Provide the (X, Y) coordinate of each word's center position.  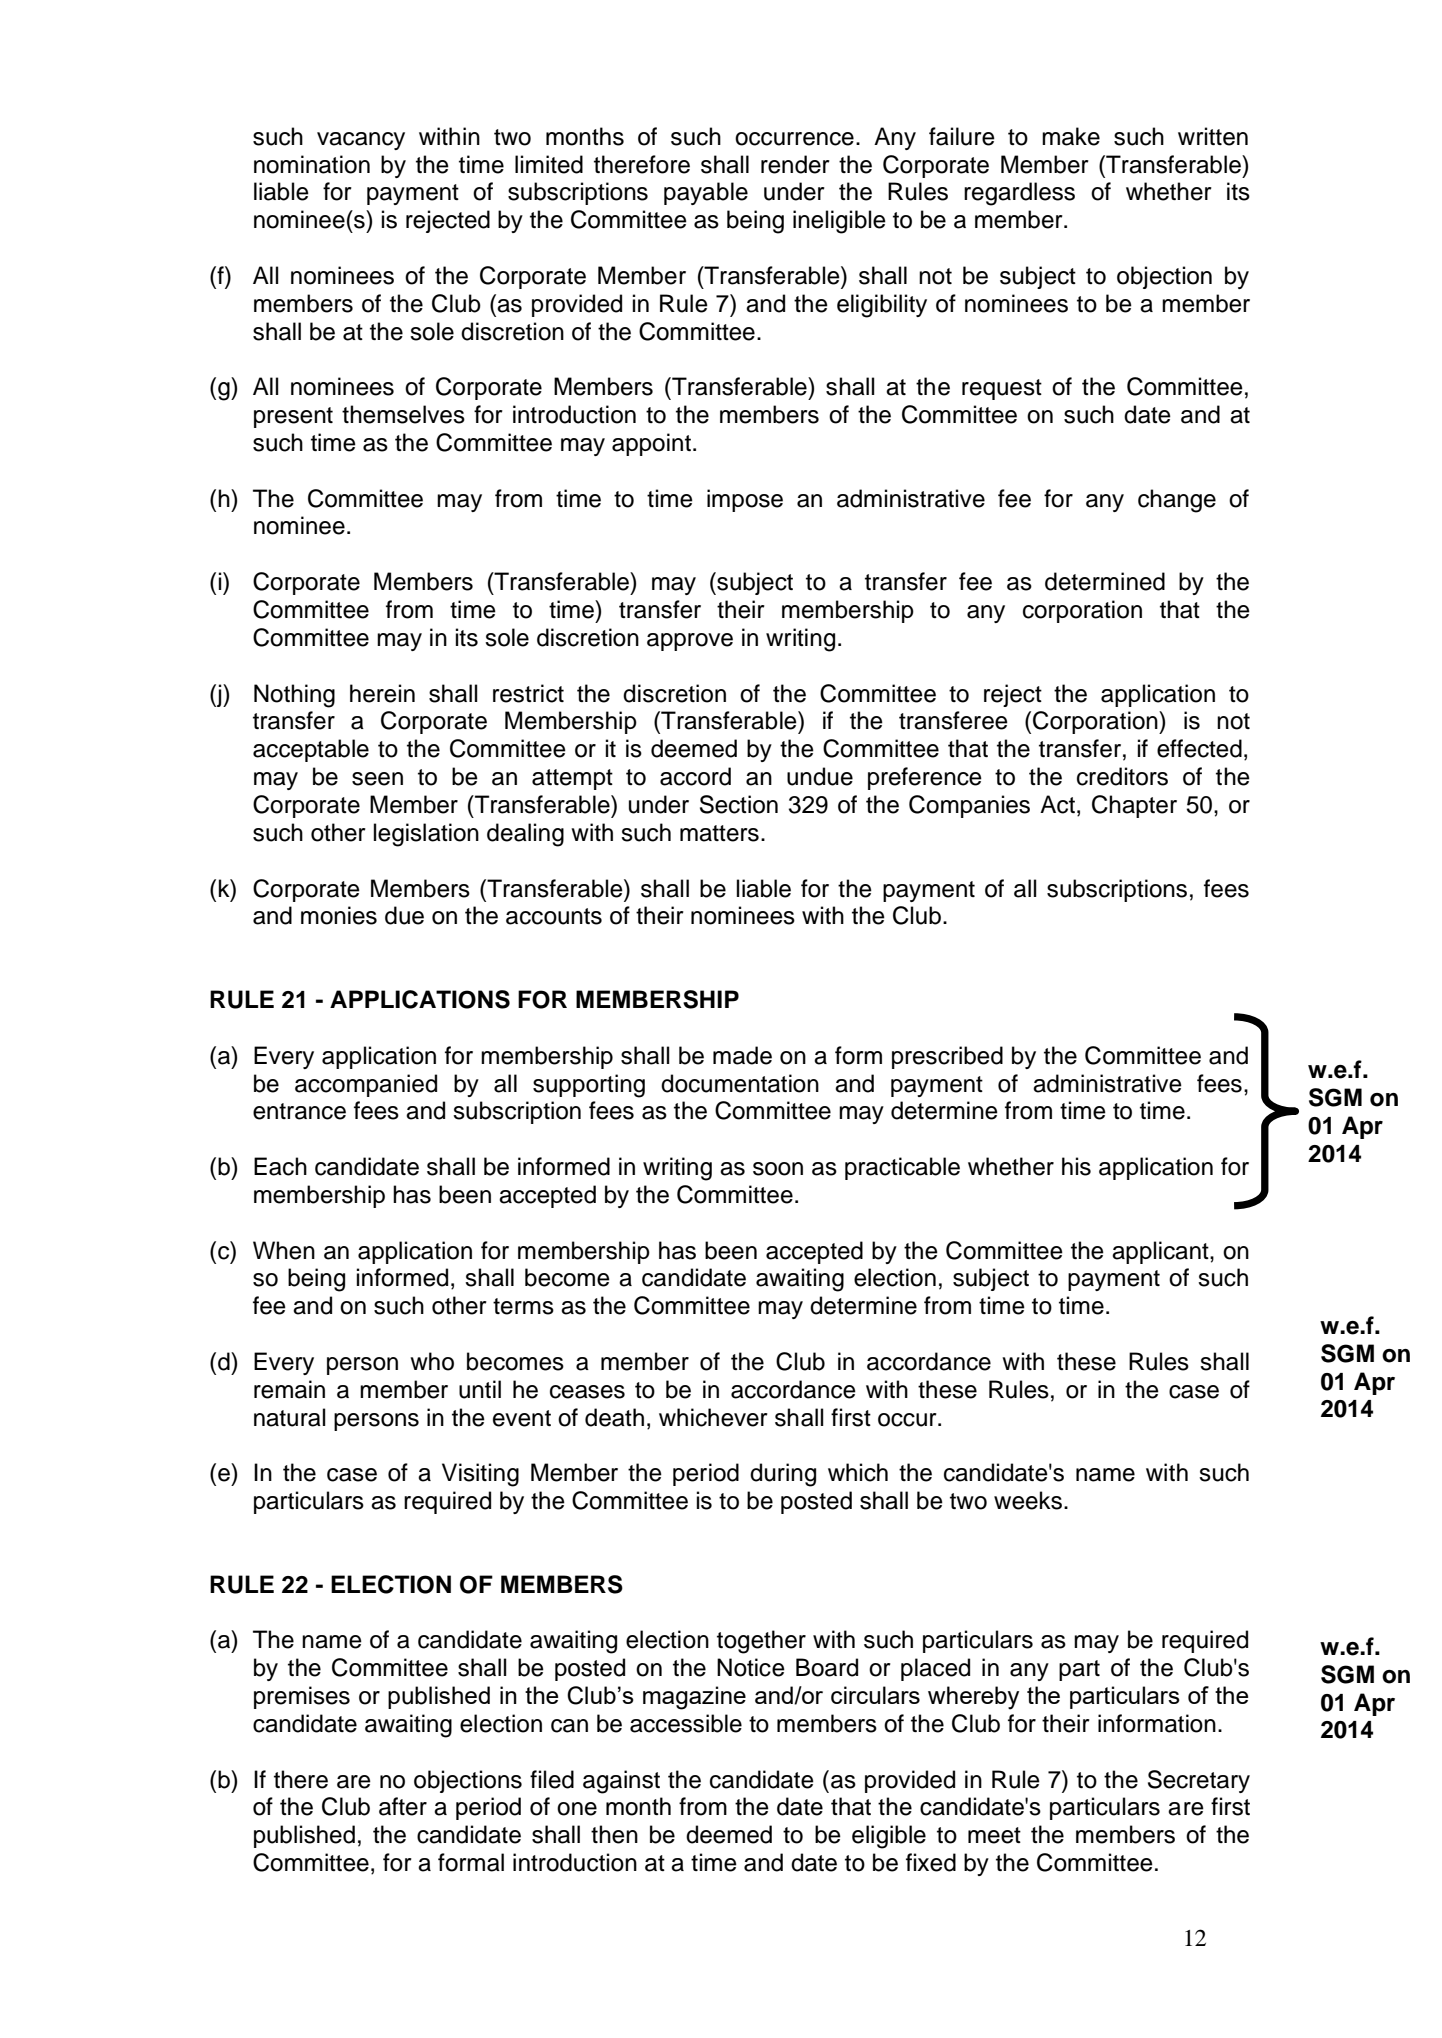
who (432, 1361)
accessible (686, 1723)
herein (382, 693)
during (783, 1475)
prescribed (947, 1057)
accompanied (366, 1085)
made (742, 1055)
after (403, 1806)
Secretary (1199, 1781)
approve (690, 642)
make (1071, 136)
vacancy (361, 141)
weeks (1028, 1500)
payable (706, 193)
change (1177, 501)
